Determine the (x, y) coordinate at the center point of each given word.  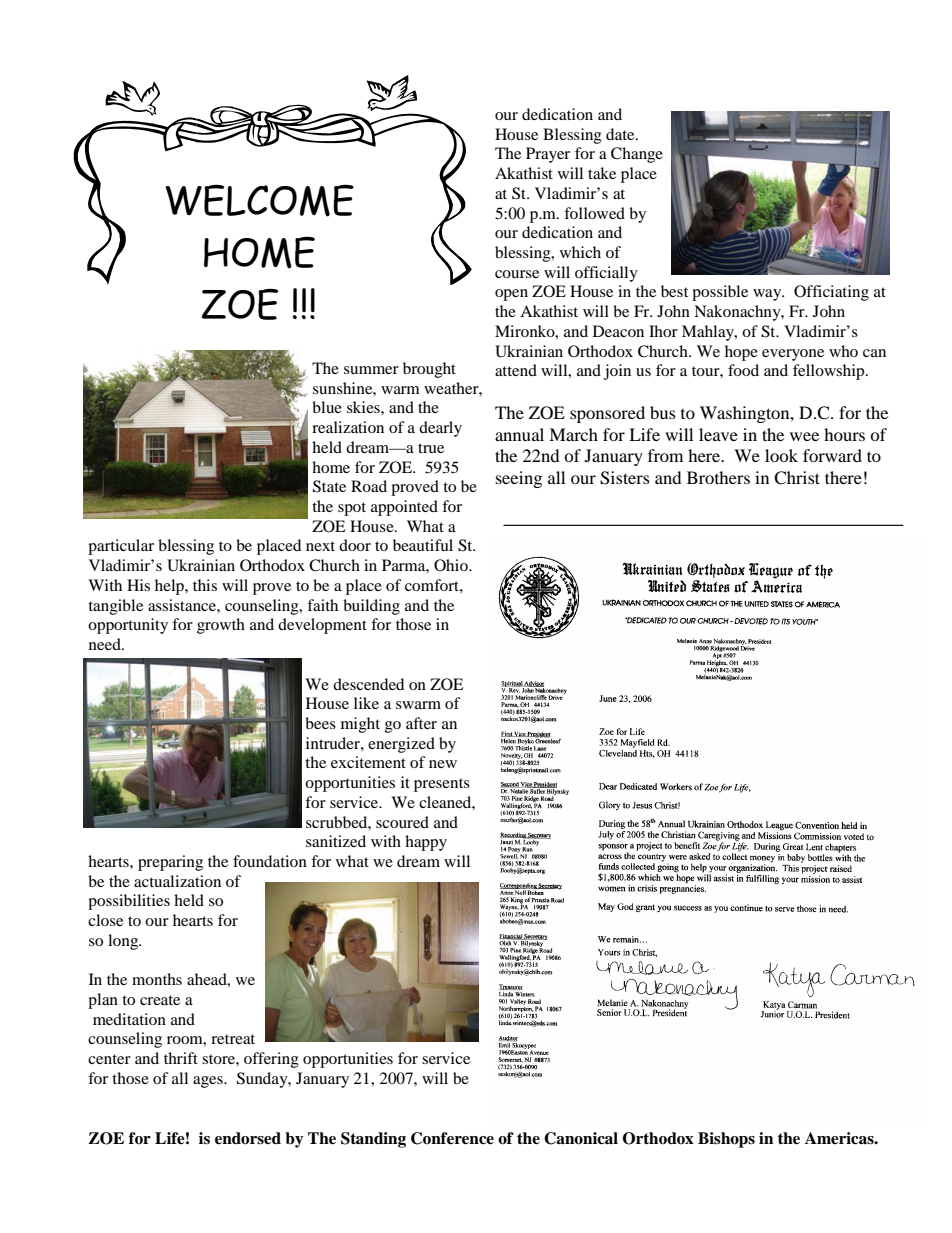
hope (741, 353)
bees (320, 723)
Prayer (548, 155)
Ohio (452, 565)
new (443, 764)
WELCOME (259, 200)
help (170, 587)
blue (327, 407)
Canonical (581, 1138)
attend (516, 370)
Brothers (718, 477)
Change (637, 155)
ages (209, 1082)
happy (426, 843)
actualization (177, 881)
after (421, 723)
